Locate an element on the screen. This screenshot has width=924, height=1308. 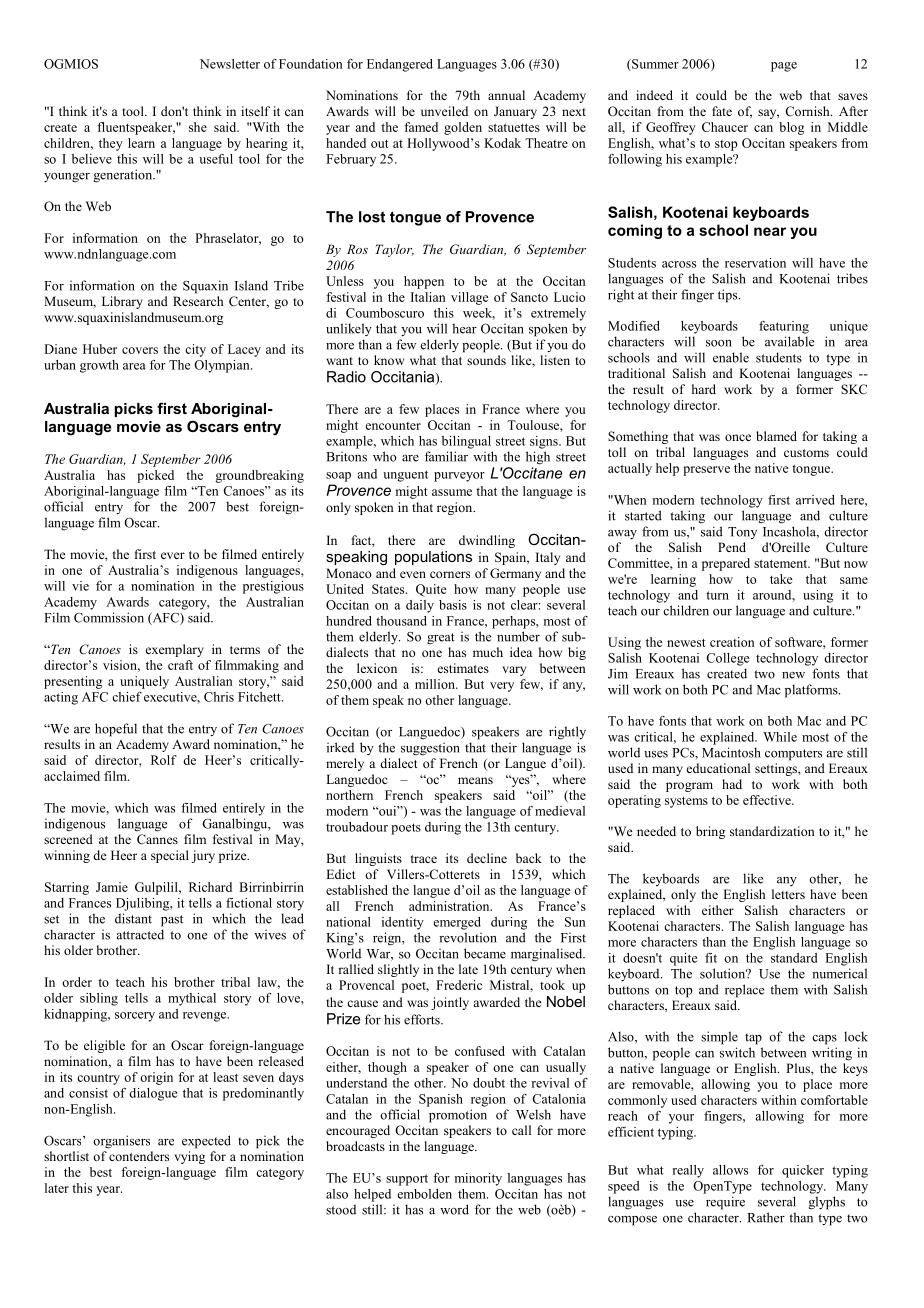
Cannes is located at coordinates (157, 839).
